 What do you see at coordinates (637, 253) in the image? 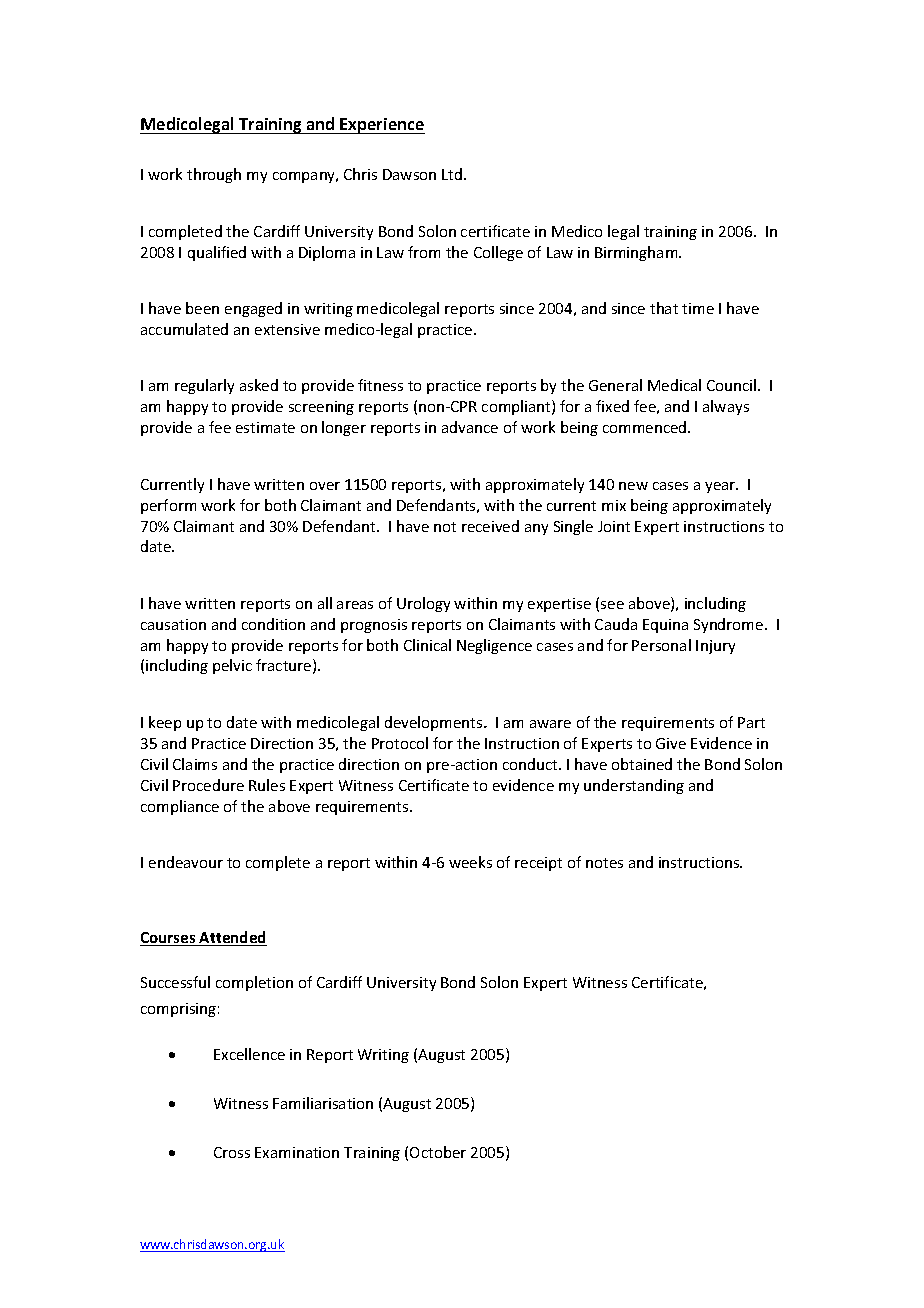
I see `Birmingham` at bounding box center [637, 253].
